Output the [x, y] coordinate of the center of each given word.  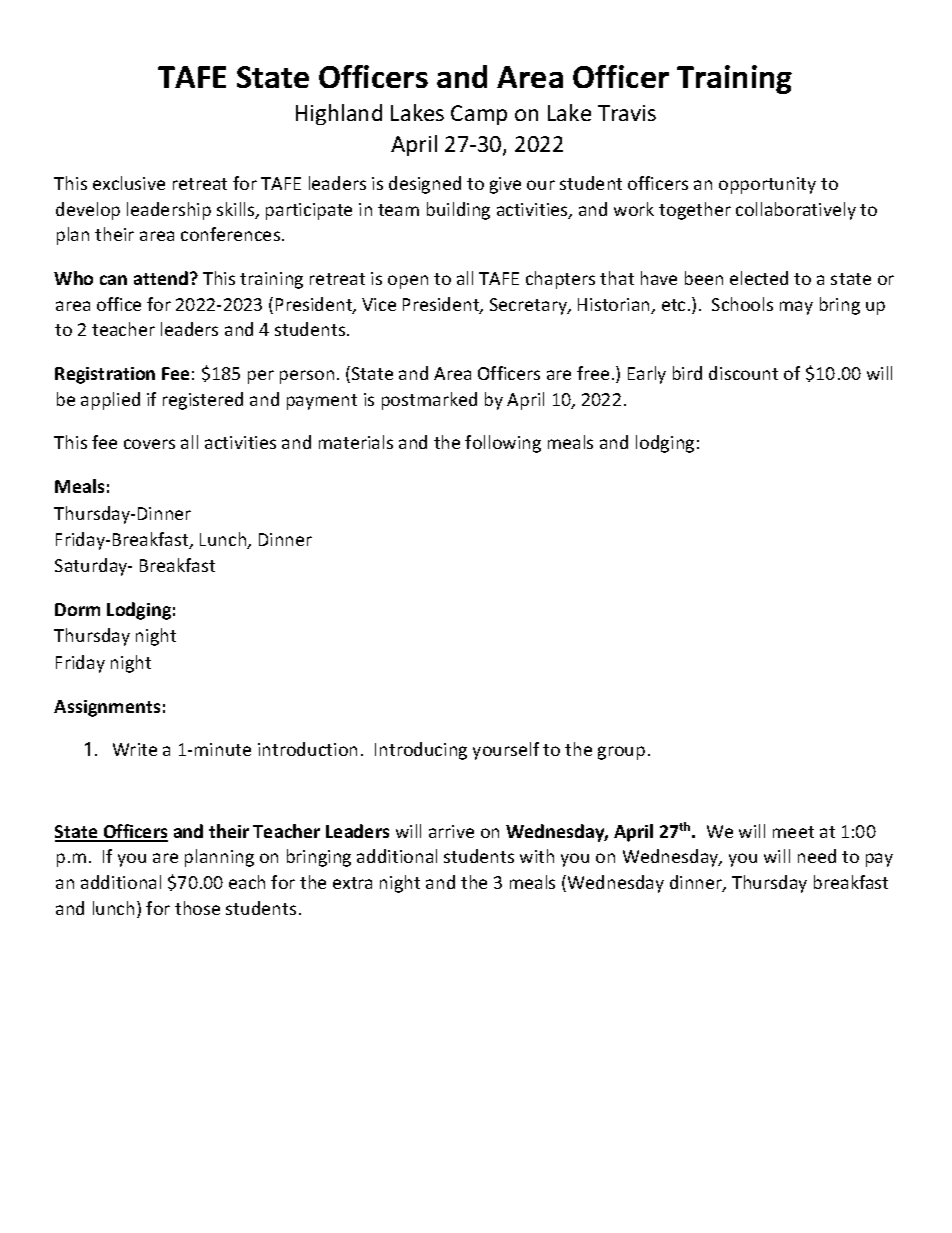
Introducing [421, 751]
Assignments [107, 708]
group [621, 753]
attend [161, 278]
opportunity [767, 185]
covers [149, 444]
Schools [742, 304]
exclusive [129, 183]
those [197, 908]
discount [743, 373]
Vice [379, 304]
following [503, 444]
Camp [479, 115]
